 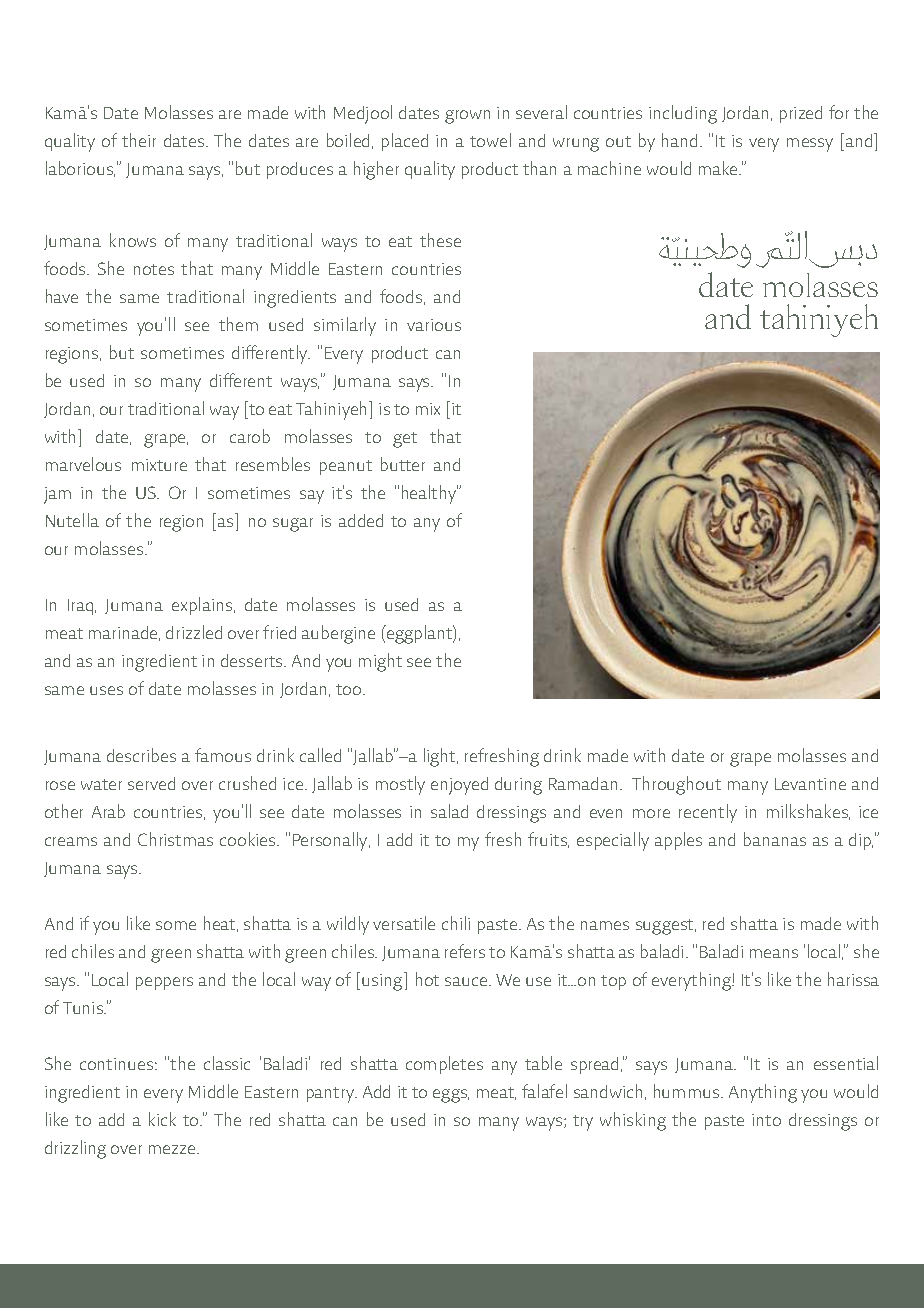 What do you see at coordinates (490, 140) in the screenshot?
I see `towel` at bounding box center [490, 140].
